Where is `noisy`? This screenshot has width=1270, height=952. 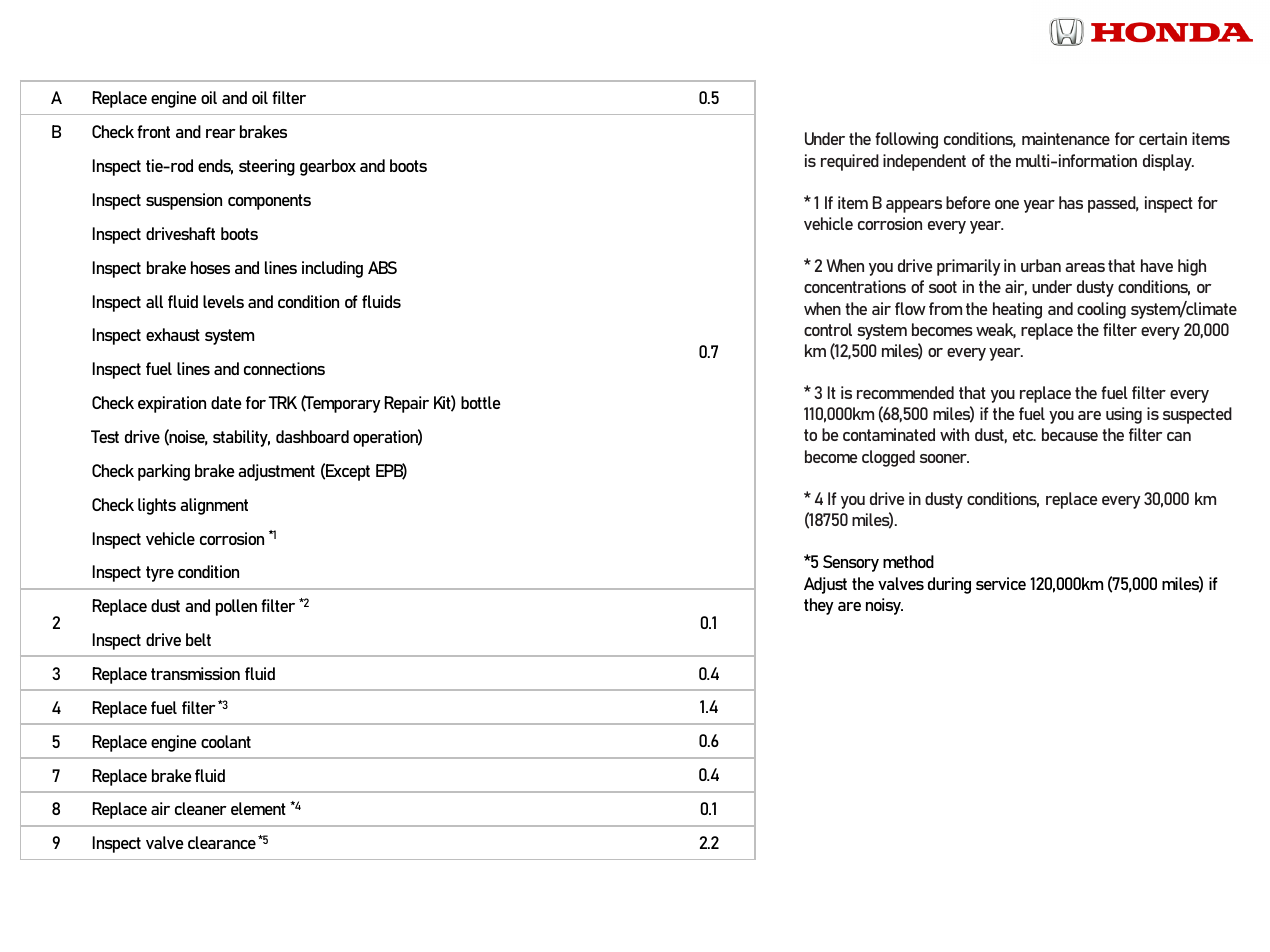
noisy is located at coordinates (884, 606).
